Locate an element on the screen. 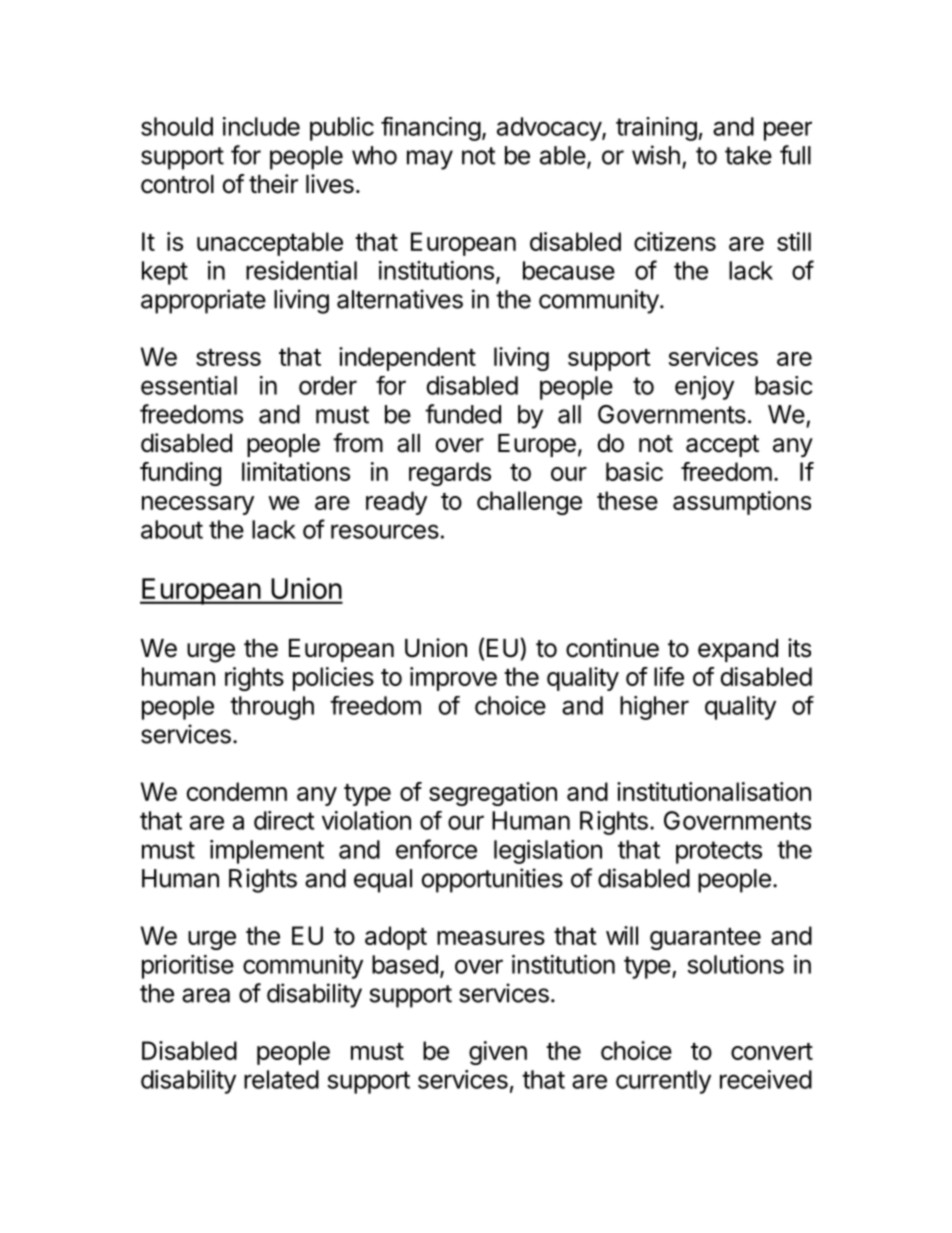  related is located at coordinates (281, 1079).
